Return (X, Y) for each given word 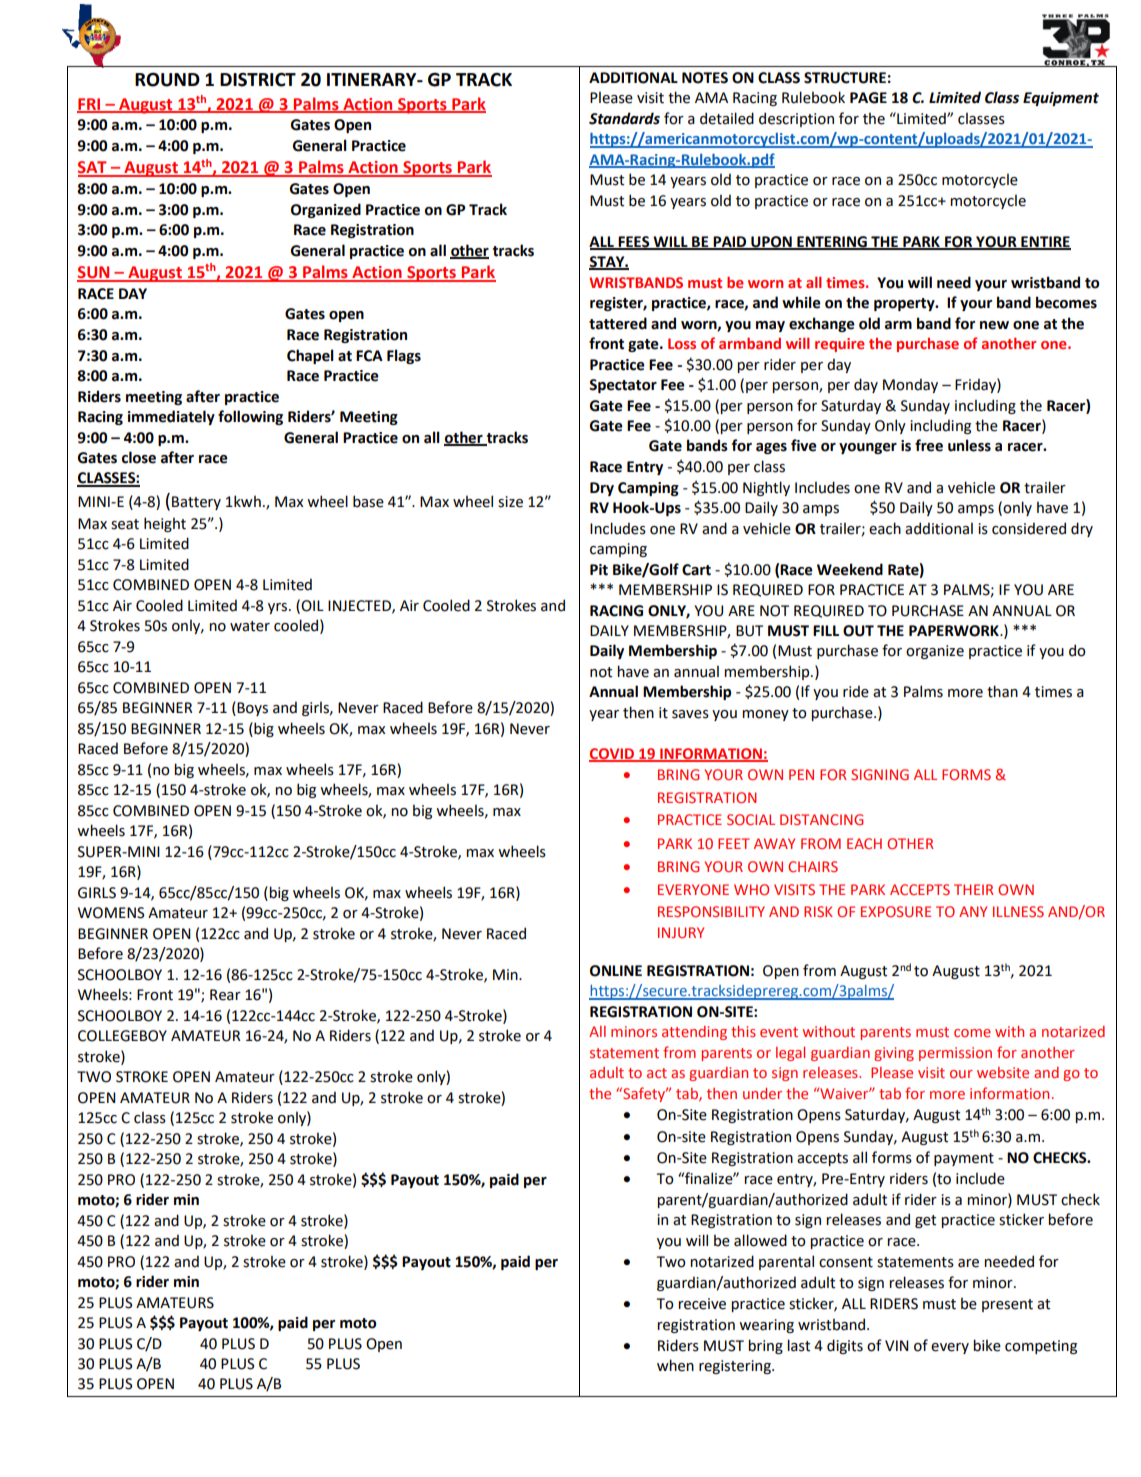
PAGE (868, 98)
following (250, 417)
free (929, 445)
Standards (624, 118)
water (250, 626)
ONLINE (616, 971)
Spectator (623, 386)
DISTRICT (258, 80)
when (675, 1365)
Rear (225, 995)
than (1002, 691)
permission (955, 1054)
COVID (613, 755)
